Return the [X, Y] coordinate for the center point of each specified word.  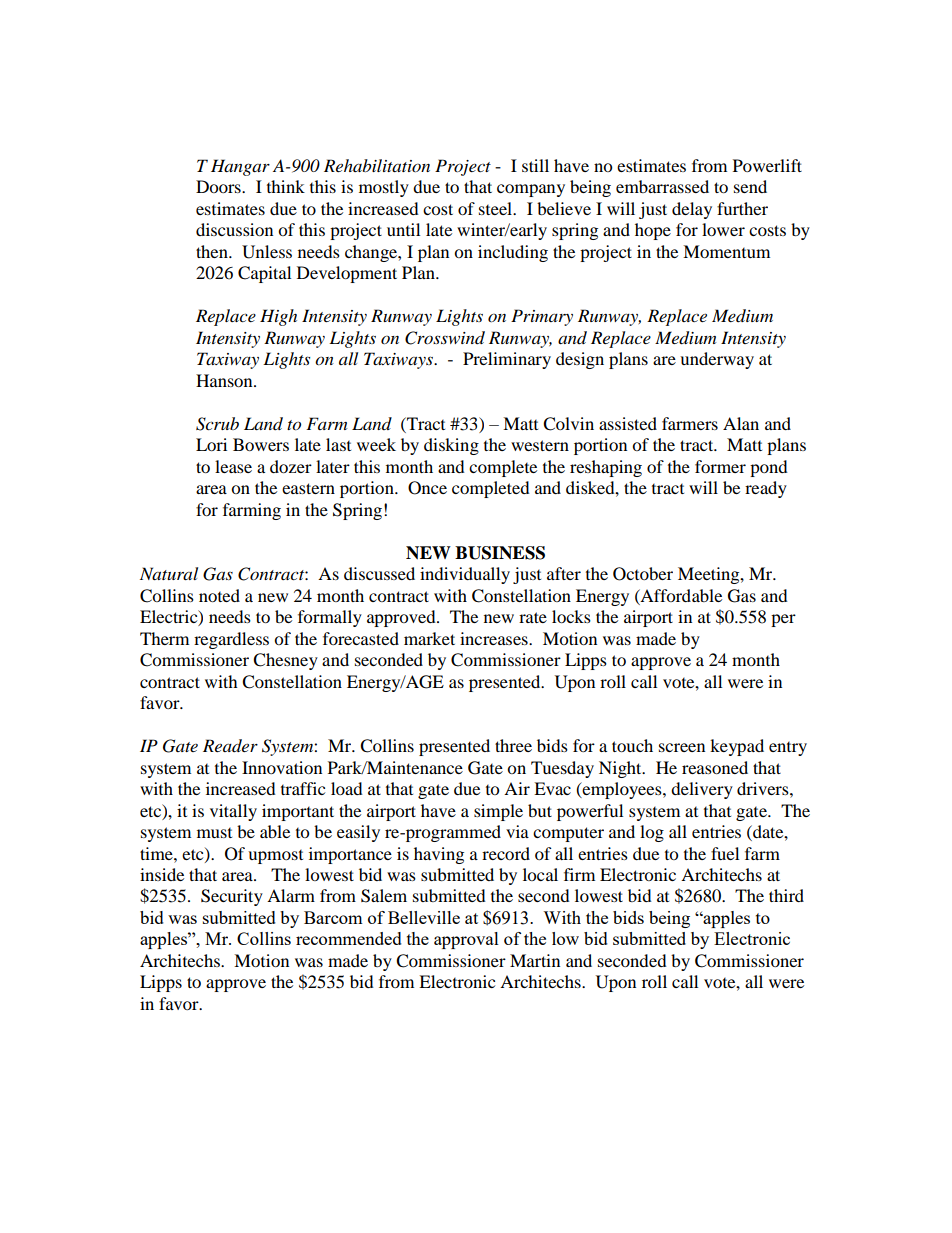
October [643, 574]
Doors [219, 186]
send [750, 186]
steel [497, 208]
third [786, 895]
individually [465, 575]
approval [466, 940]
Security [232, 897]
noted [219, 595]
